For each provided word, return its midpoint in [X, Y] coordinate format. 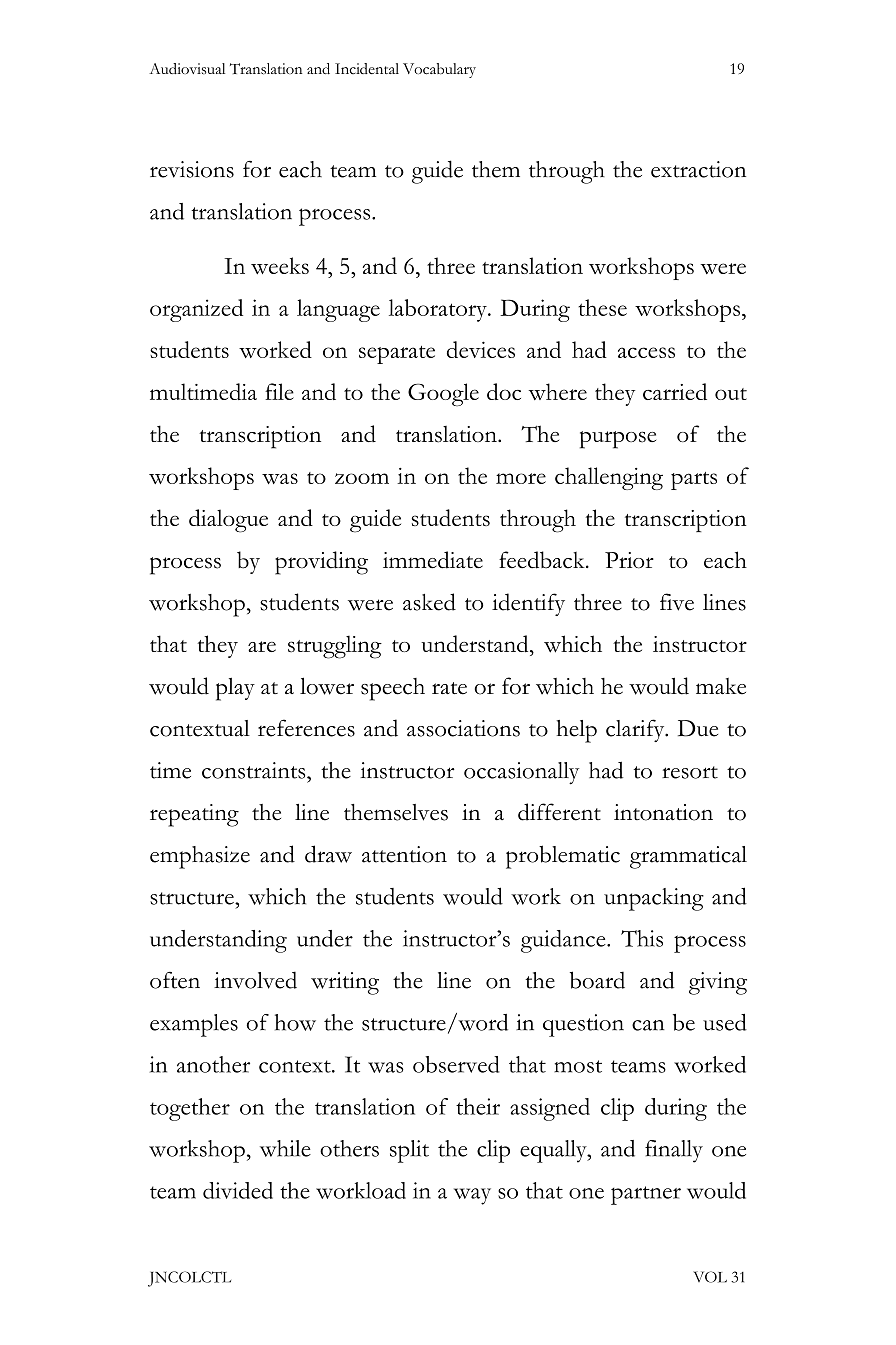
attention [404, 854]
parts [694, 481]
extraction [698, 169]
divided [238, 1190]
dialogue [228, 521]
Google [443, 394]
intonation [663, 812]
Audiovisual [187, 69]
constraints [255, 770]
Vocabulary [439, 70]
